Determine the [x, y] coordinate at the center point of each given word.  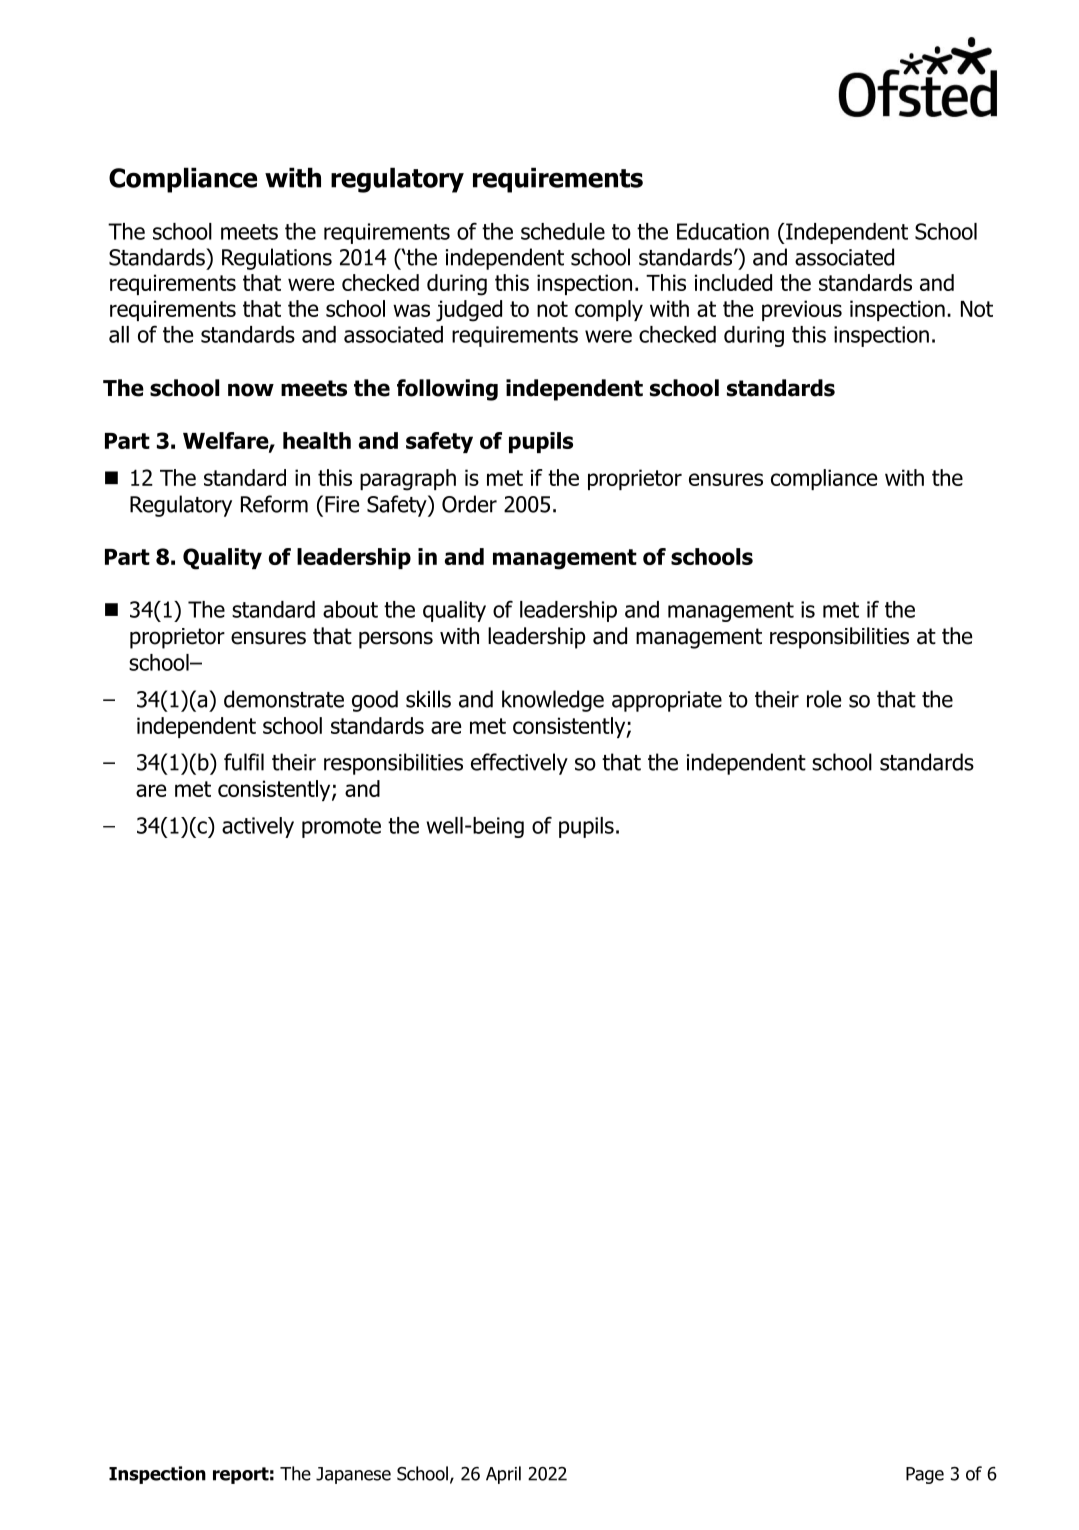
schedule [563, 231]
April [503, 1475]
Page [925, 1475]
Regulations [277, 259]
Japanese [353, 1475]
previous [802, 310]
